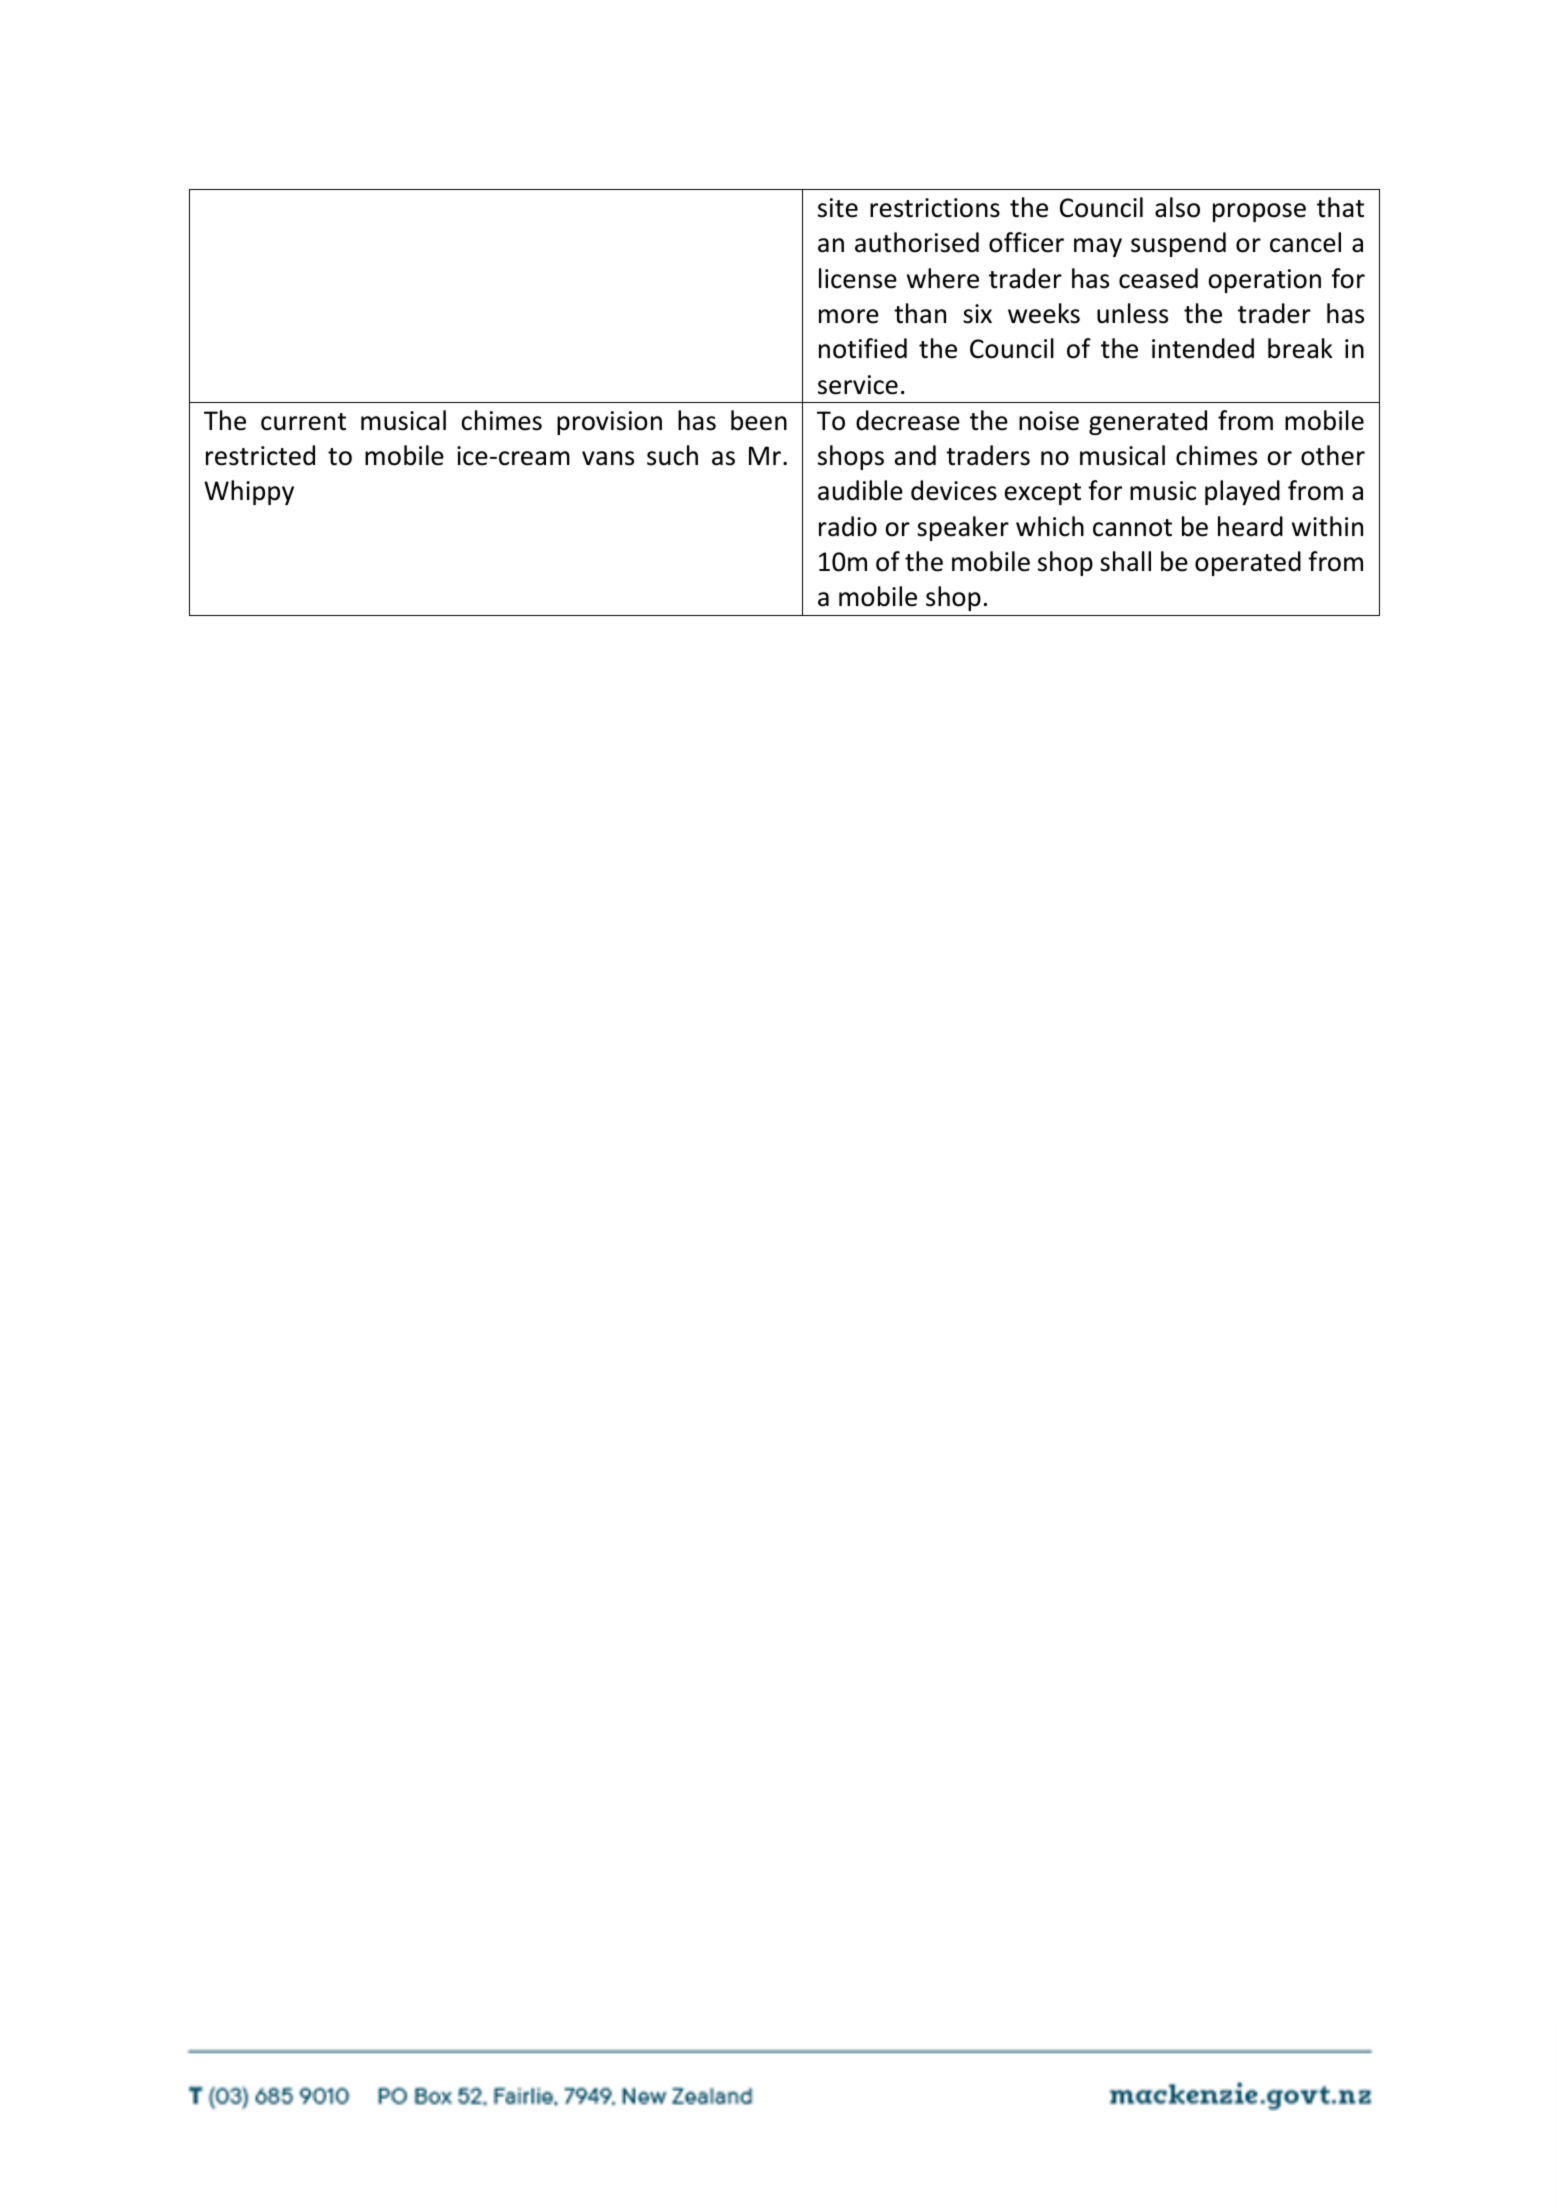 Image resolution: width=1562 pixels, height=2210 pixels. What do you see at coordinates (1259, 212) in the screenshot?
I see `propose` at bounding box center [1259, 212].
